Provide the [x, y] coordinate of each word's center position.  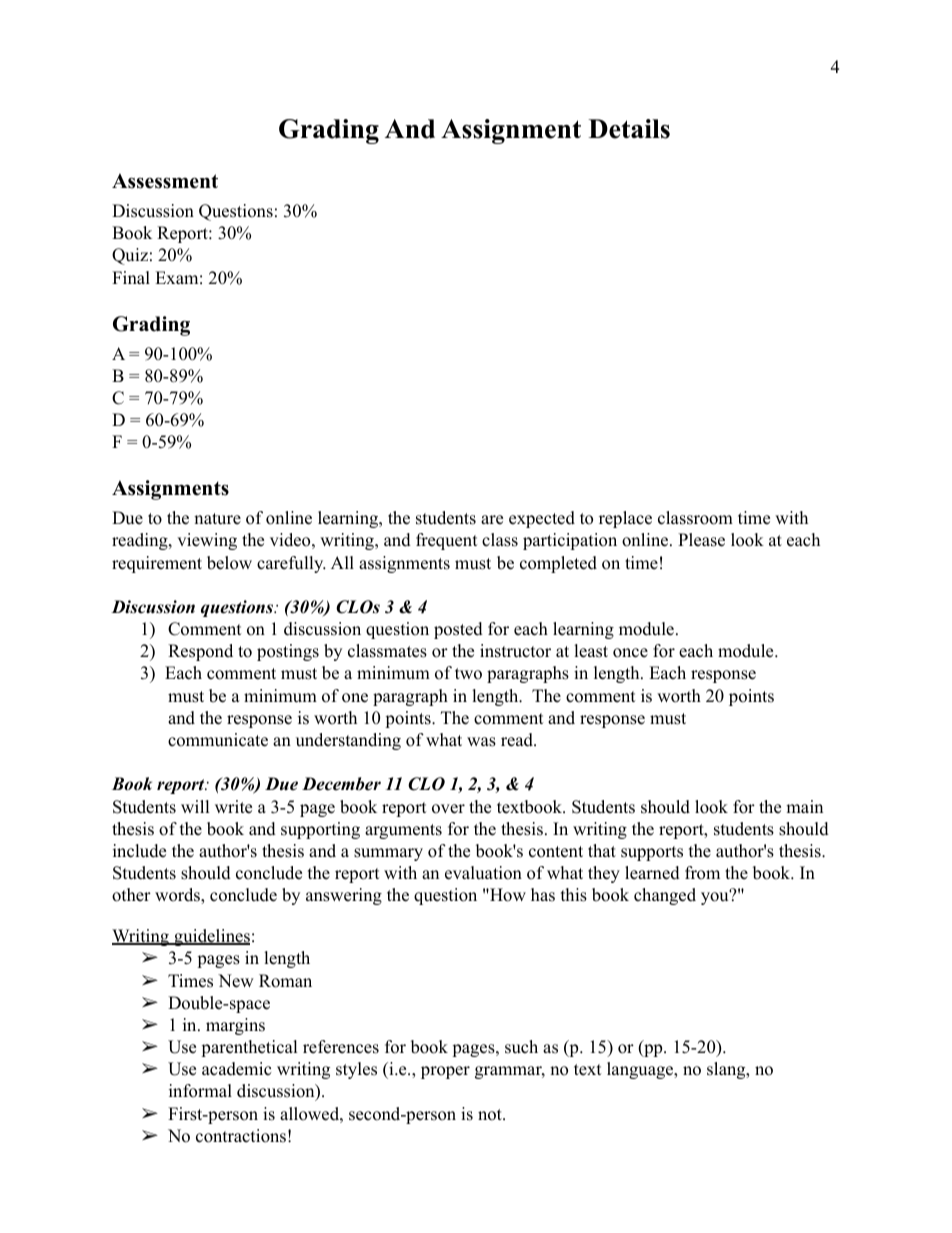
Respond [200, 652]
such [521, 1047]
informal [200, 1091]
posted [458, 630]
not [491, 1115]
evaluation [483, 873]
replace [625, 519]
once [630, 653]
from [702, 873]
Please [701, 540]
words [178, 896]
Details [629, 129]
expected [542, 519]
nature [217, 519]
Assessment [165, 181]
